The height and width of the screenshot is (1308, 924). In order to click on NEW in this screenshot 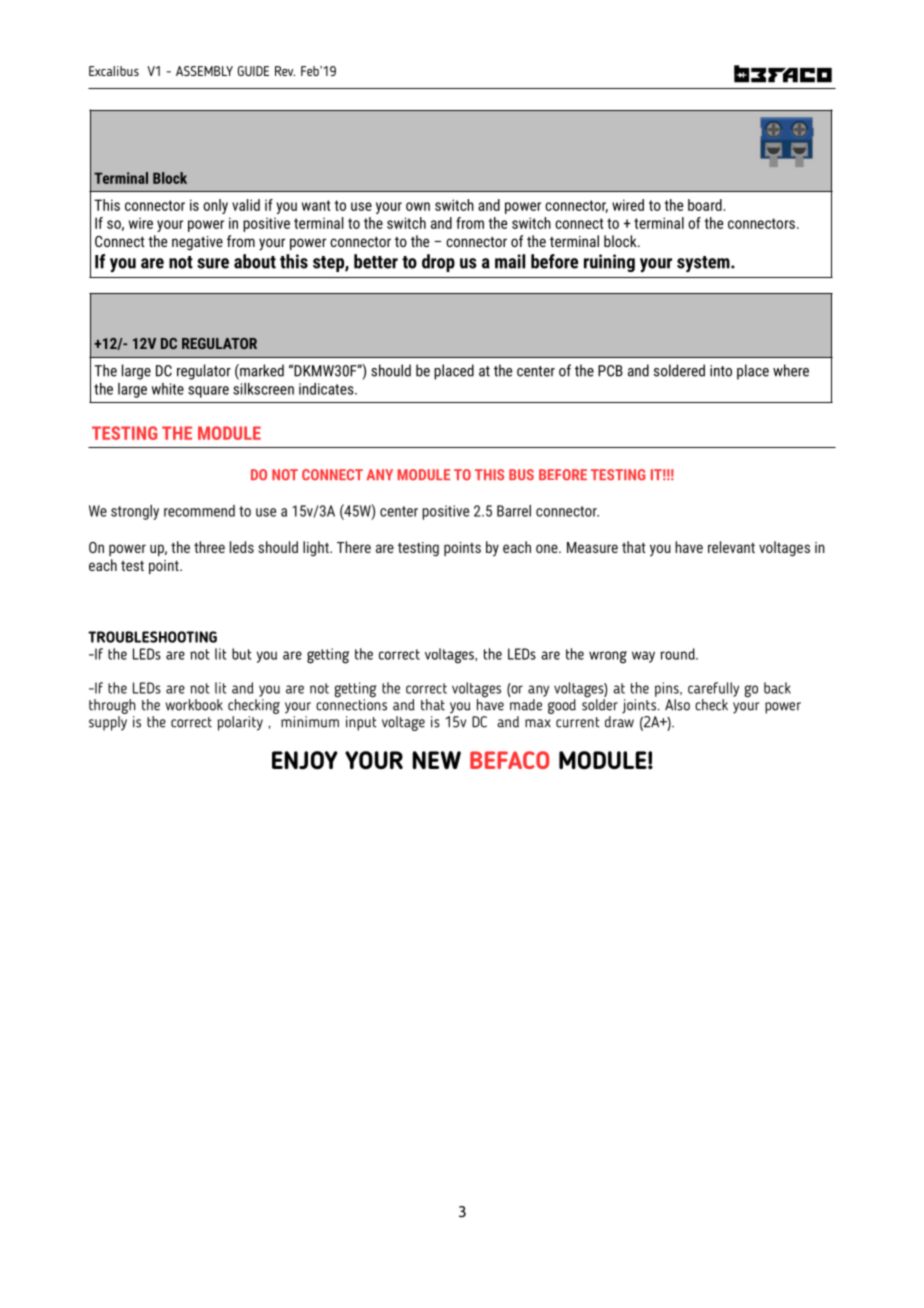, I will do `click(437, 760)`.
